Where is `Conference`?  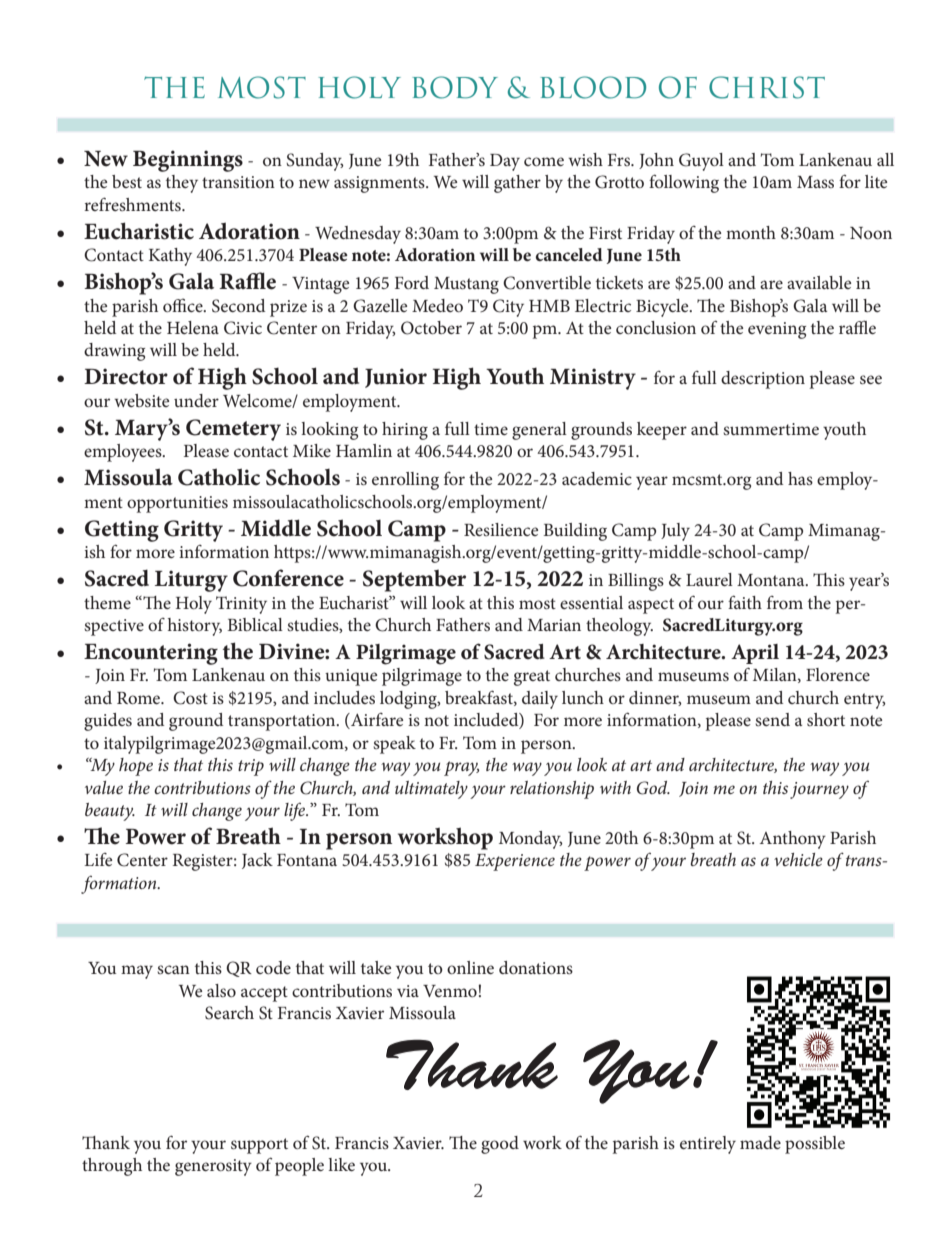 Conference is located at coordinates (288, 578).
